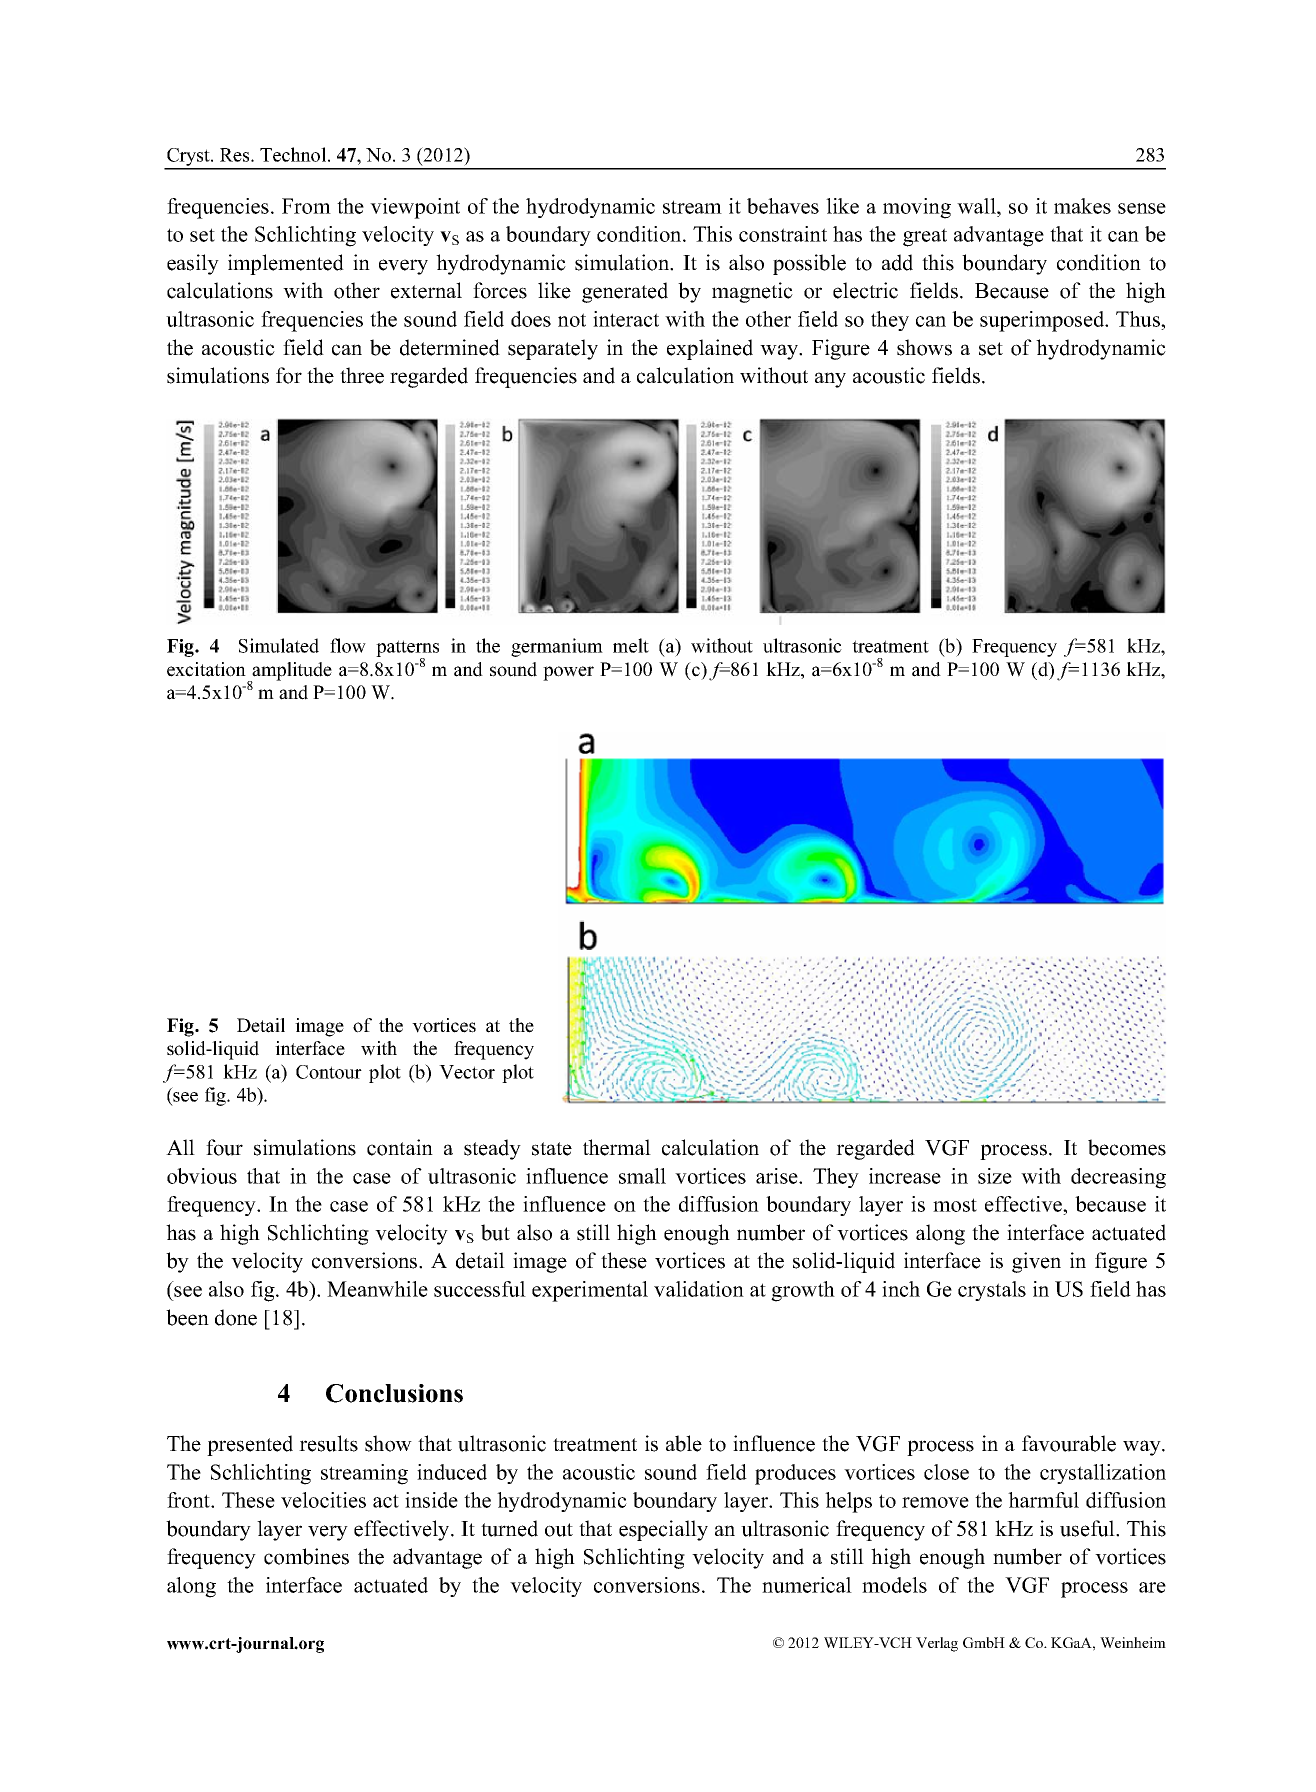 The width and height of the page is (1316, 1792). I want to click on superimposed, so click(1043, 321).
